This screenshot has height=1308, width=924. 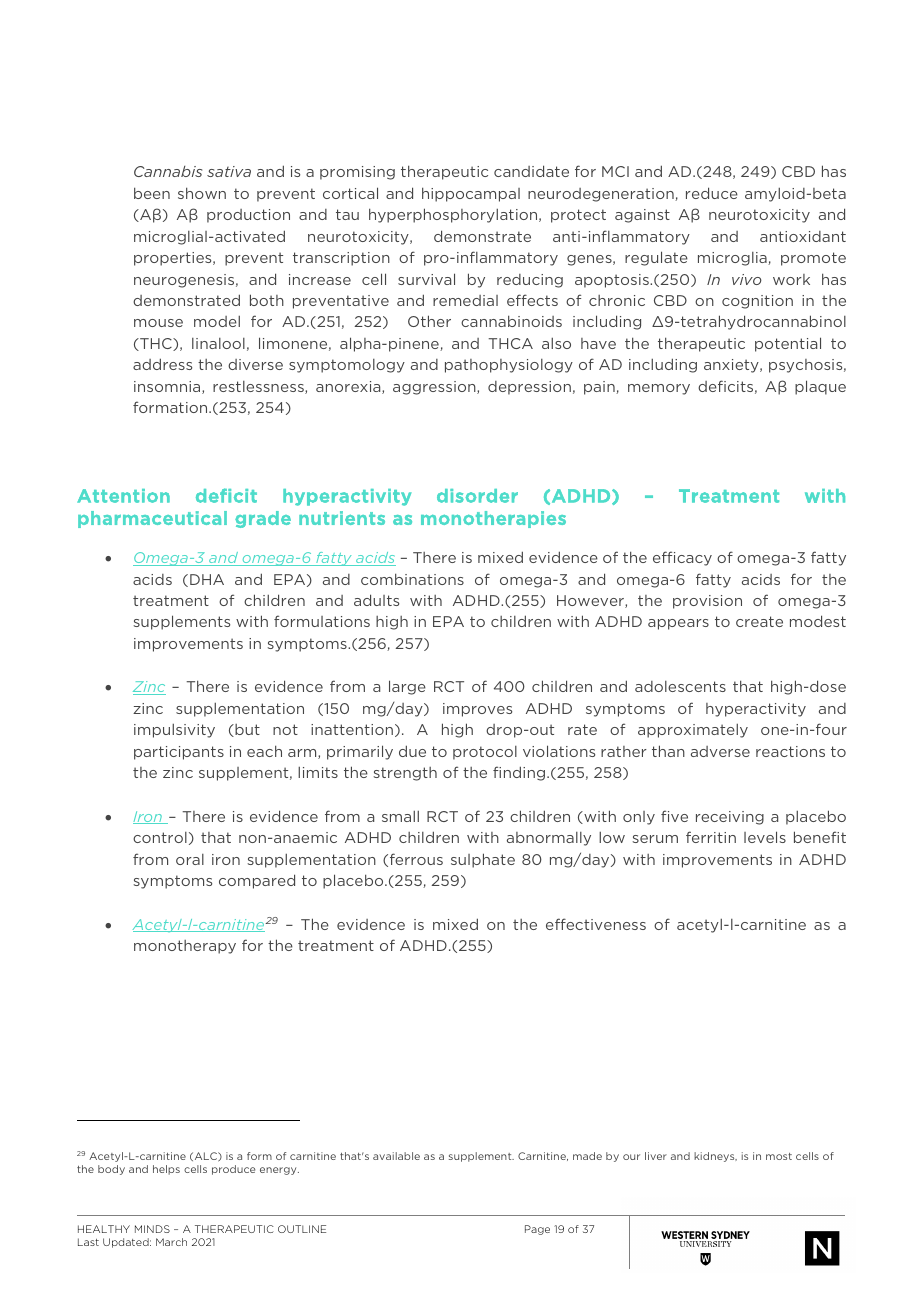 I want to click on most, so click(x=779, y=1156).
